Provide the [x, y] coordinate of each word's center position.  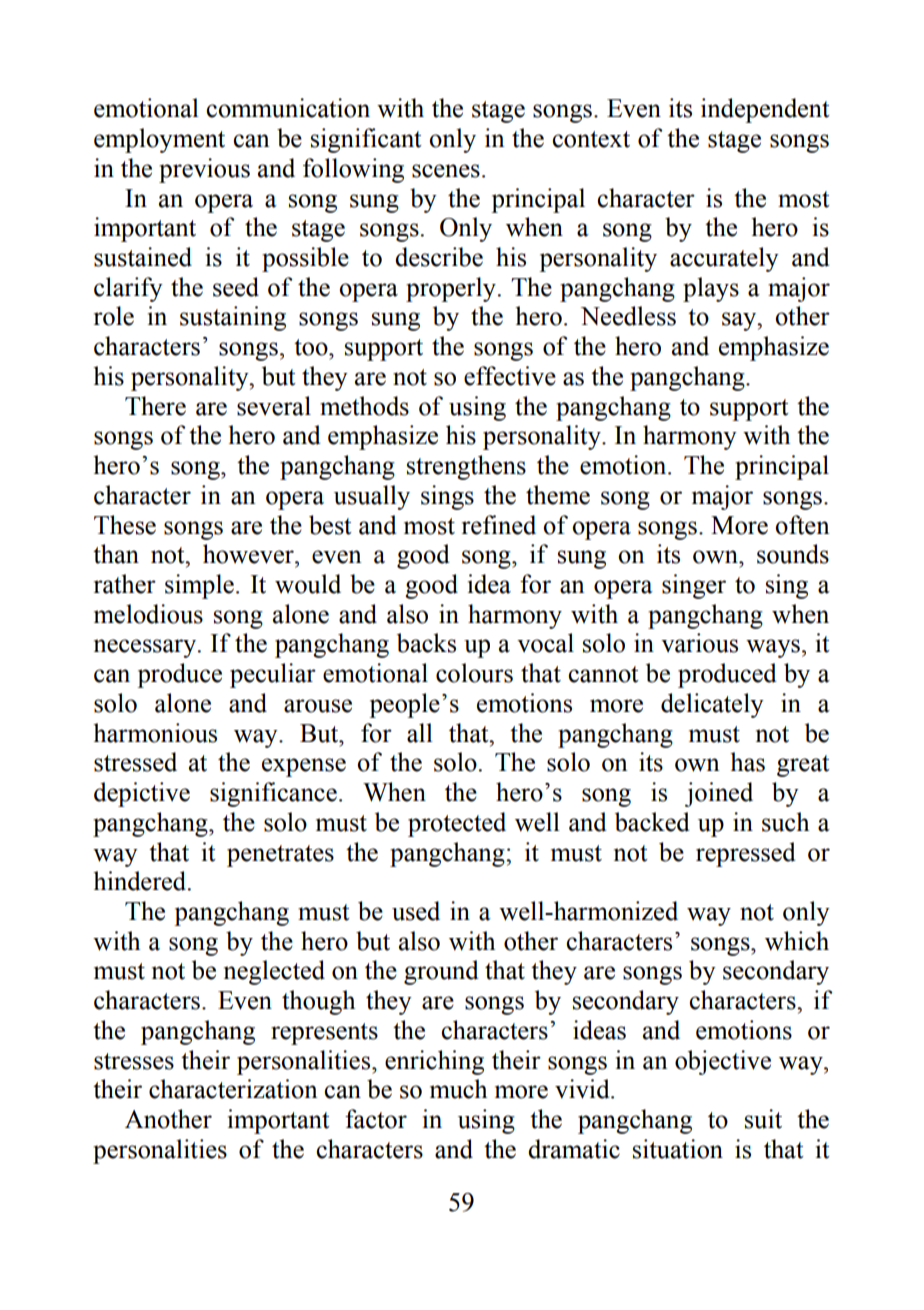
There [155, 406]
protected [457, 824]
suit [763, 1119]
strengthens [466, 467]
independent [765, 110]
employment [159, 140]
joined [719, 794]
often [802, 525]
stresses [134, 1061]
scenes [446, 171]
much [458, 1089]
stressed [135, 762]
